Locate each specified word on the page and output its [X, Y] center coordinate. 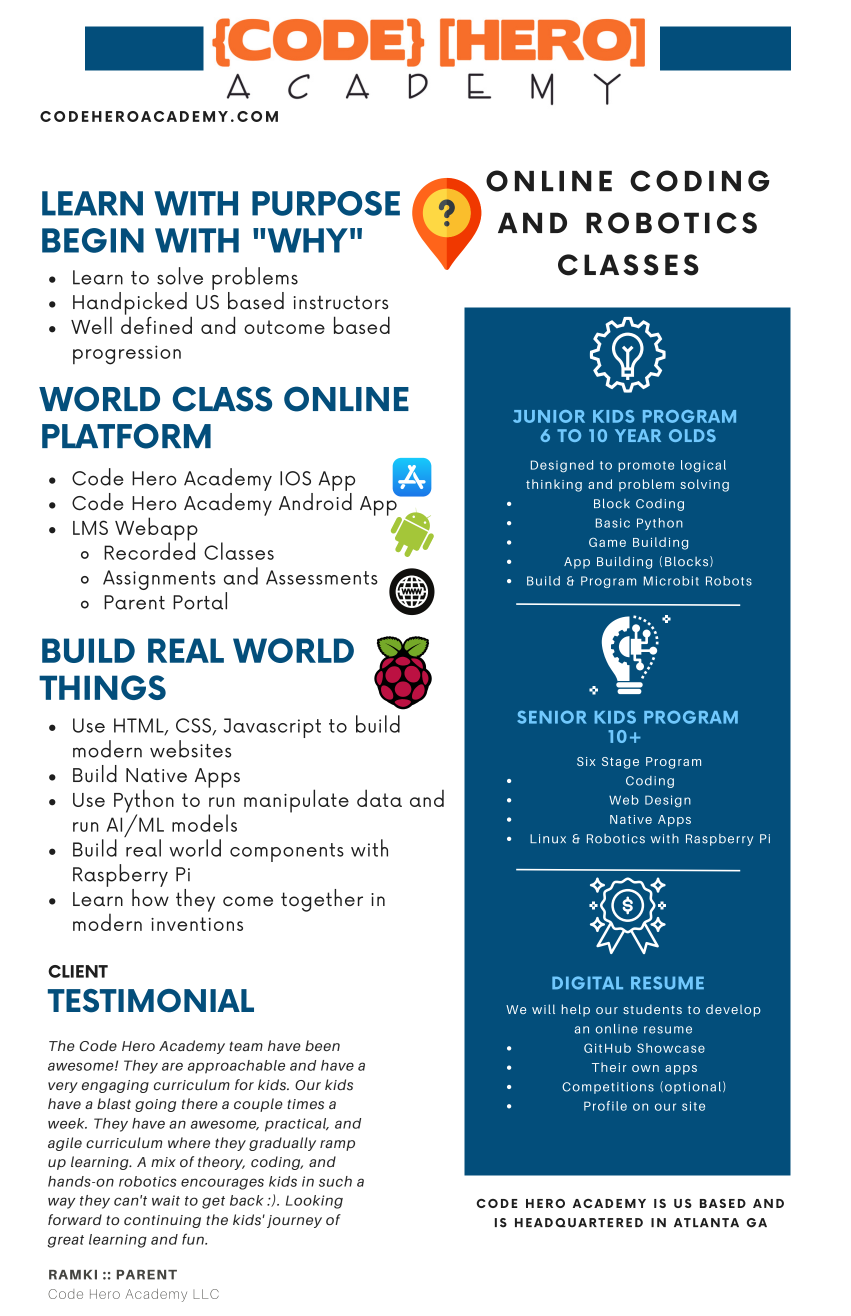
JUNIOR [549, 416]
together [322, 900]
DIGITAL [587, 983]
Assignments [159, 580]
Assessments [322, 577]
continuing [162, 1221]
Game [607, 542]
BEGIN [93, 240]
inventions [197, 924]
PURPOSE [326, 203]
